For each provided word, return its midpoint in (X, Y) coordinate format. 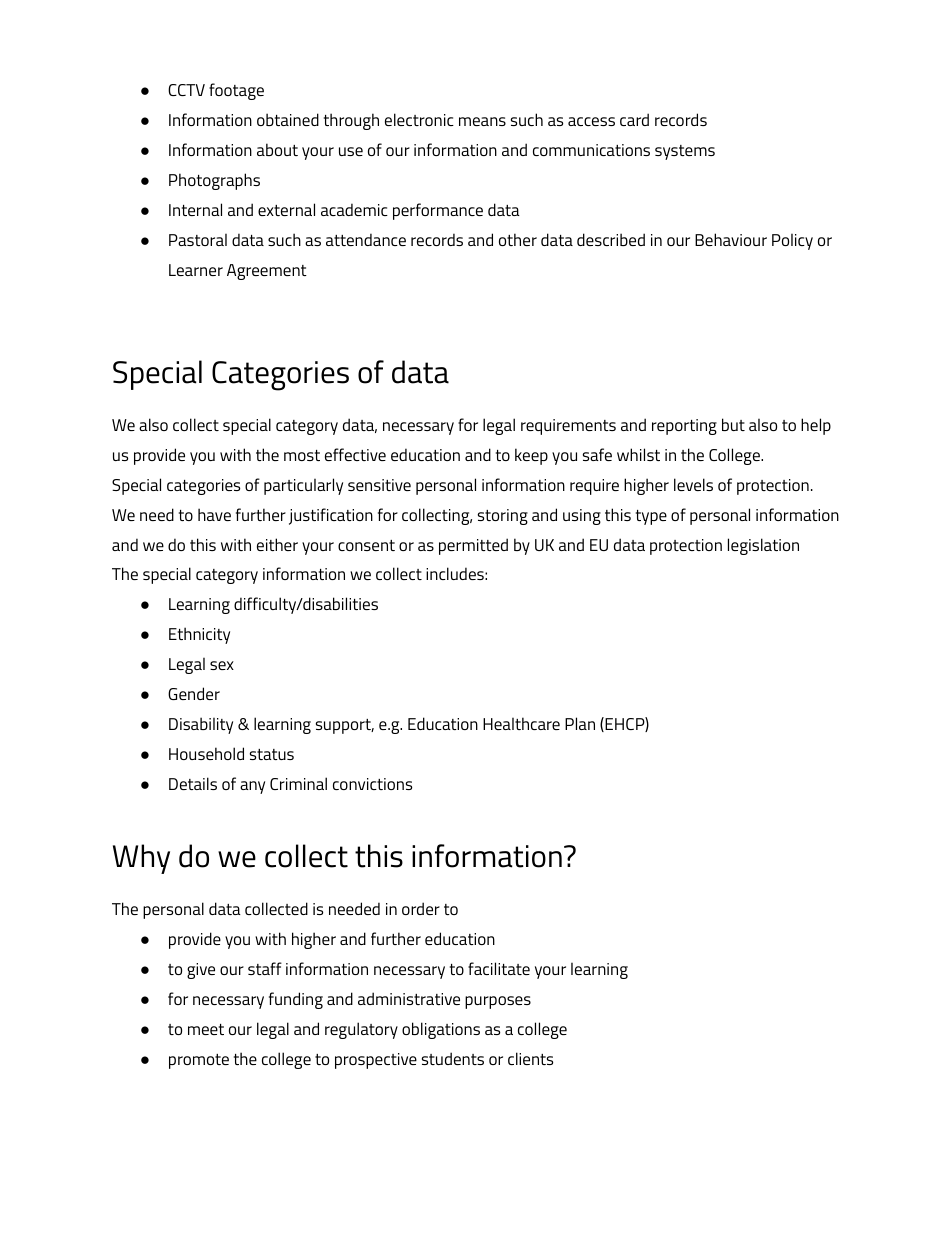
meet (206, 1029)
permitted (473, 546)
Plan (580, 723)
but (733, 424)
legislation (763, 546)
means (482, 121)
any (252, 787)
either (277, 544)
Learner (196, 270)
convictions (372, 784)
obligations (441, 1030)
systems (685, 152)
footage (236, 91)
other (518, 239)
